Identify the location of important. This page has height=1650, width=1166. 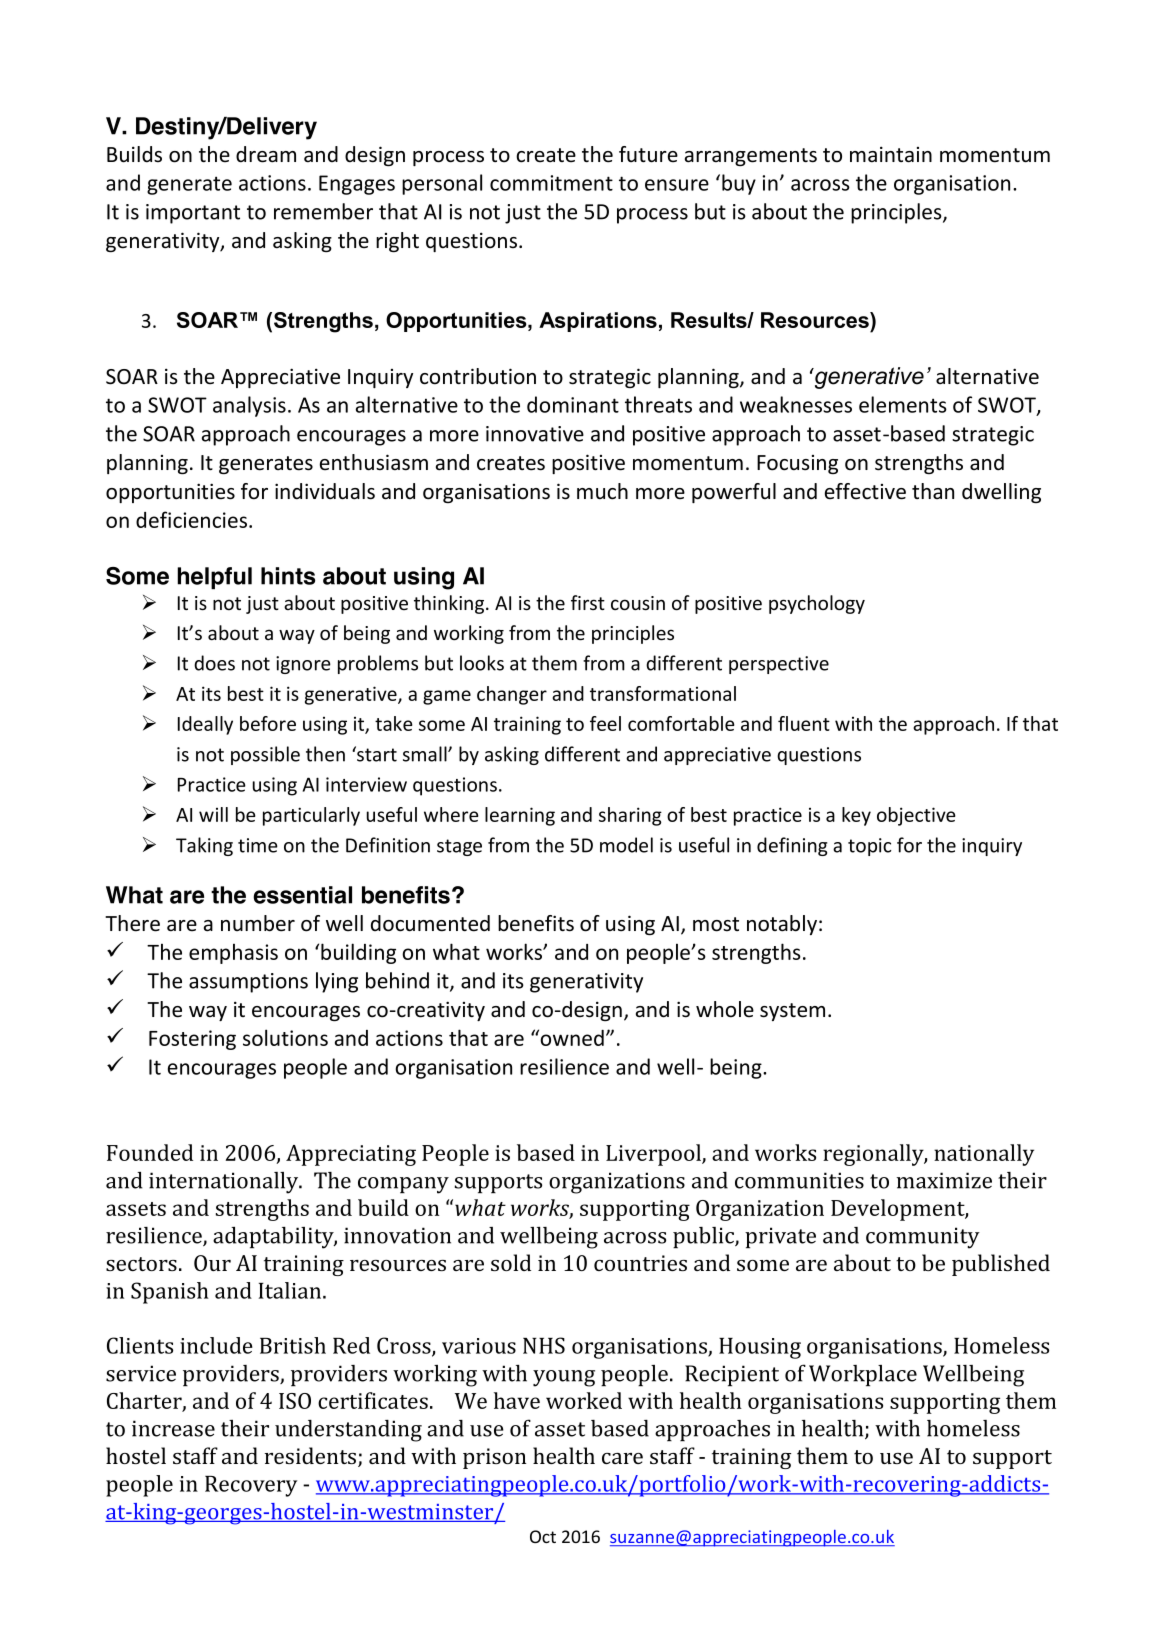
(193, 214).
